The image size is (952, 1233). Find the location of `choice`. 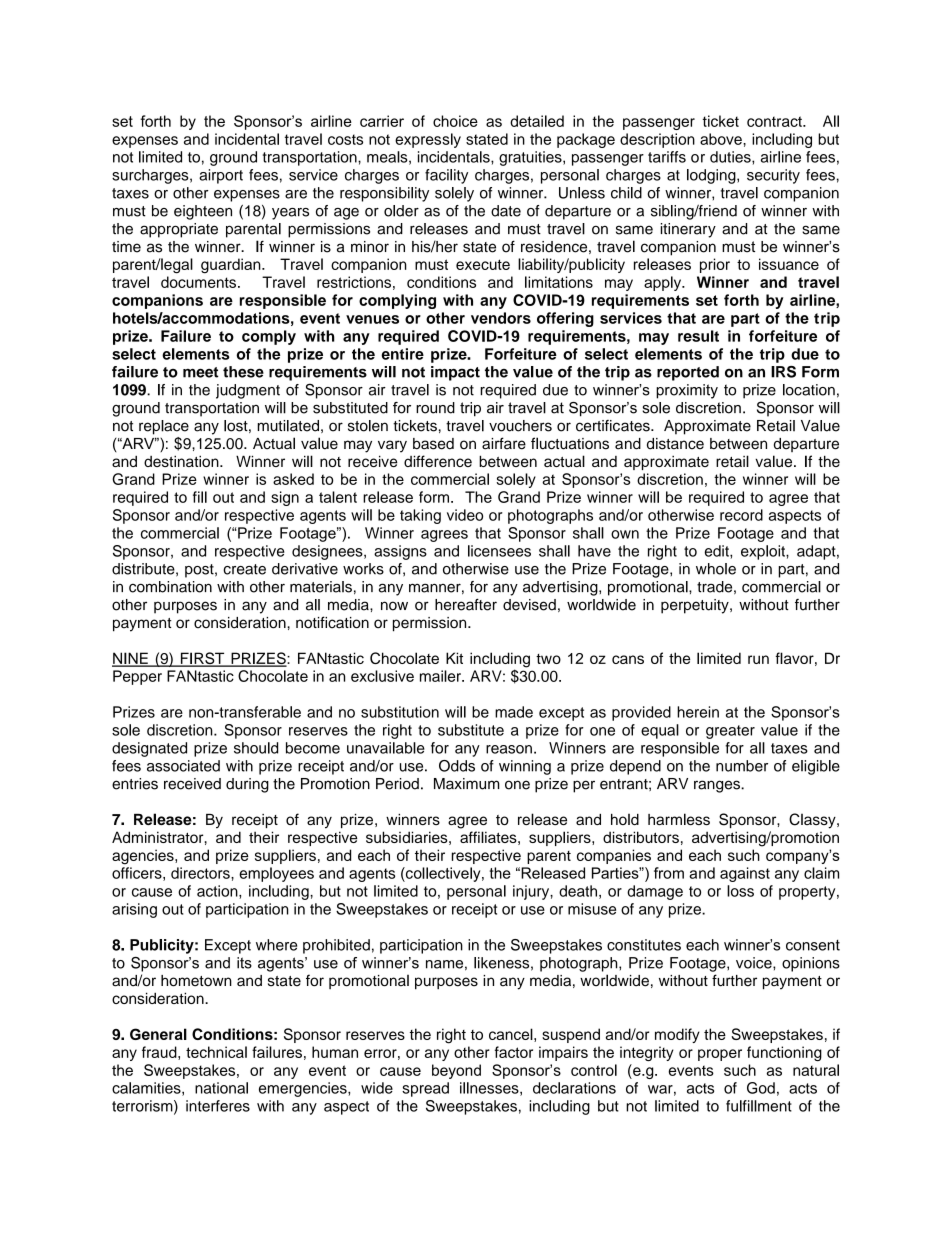

choice is located at coordinates (455, 121).
